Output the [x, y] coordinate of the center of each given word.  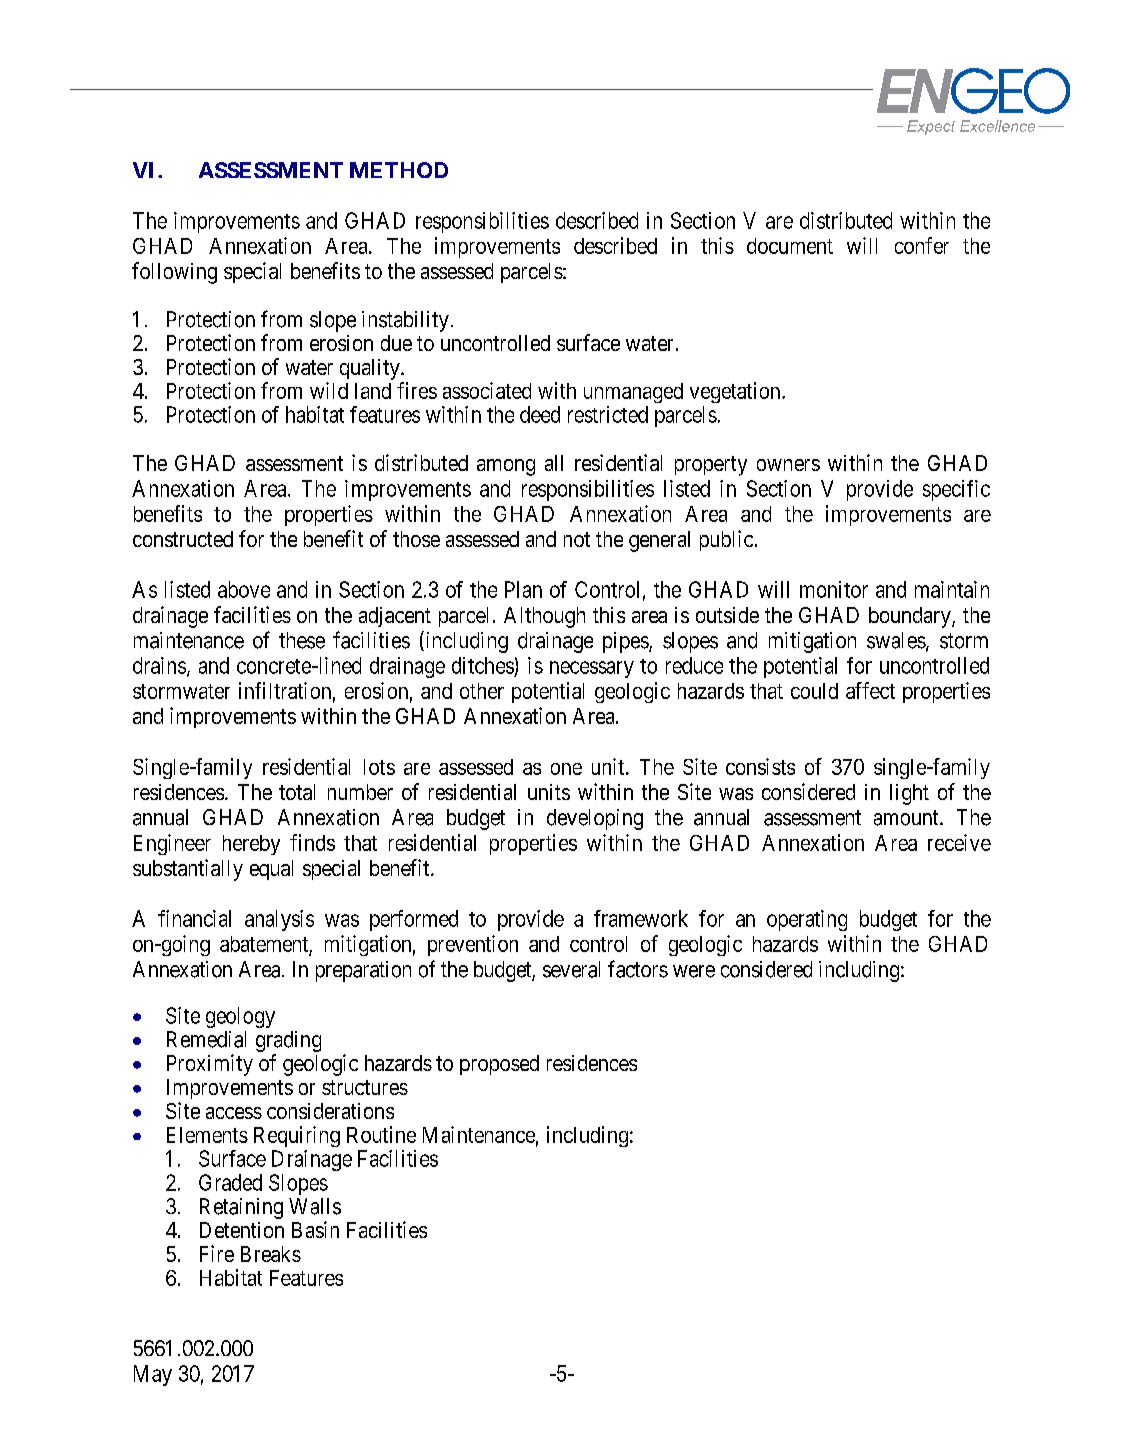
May [153, 1375]
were [694, 971]
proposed [499, 1065]
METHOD [399, 170]
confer [922, 245]
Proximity [210, 1065]
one [566, 769]
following [174, 273]
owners [788, 465]
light [909, 794]
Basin [315, 1229]
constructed [183, 539]
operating [807, 920]
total [297, 792]
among [506, 467]
